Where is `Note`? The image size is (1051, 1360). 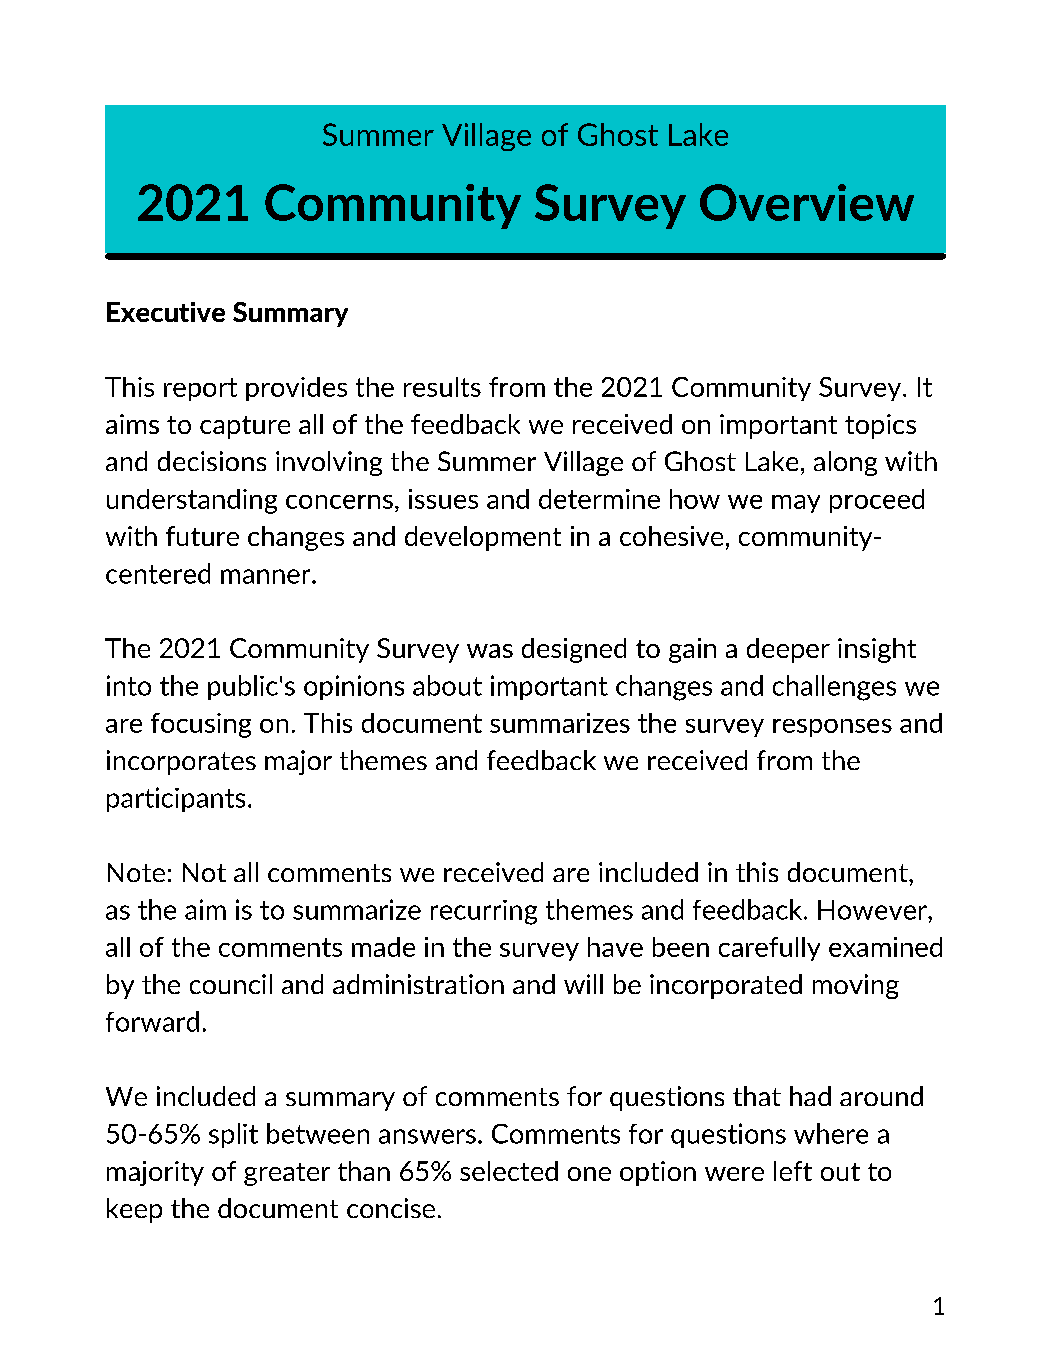
Note is located at coordinates (136, 872).
